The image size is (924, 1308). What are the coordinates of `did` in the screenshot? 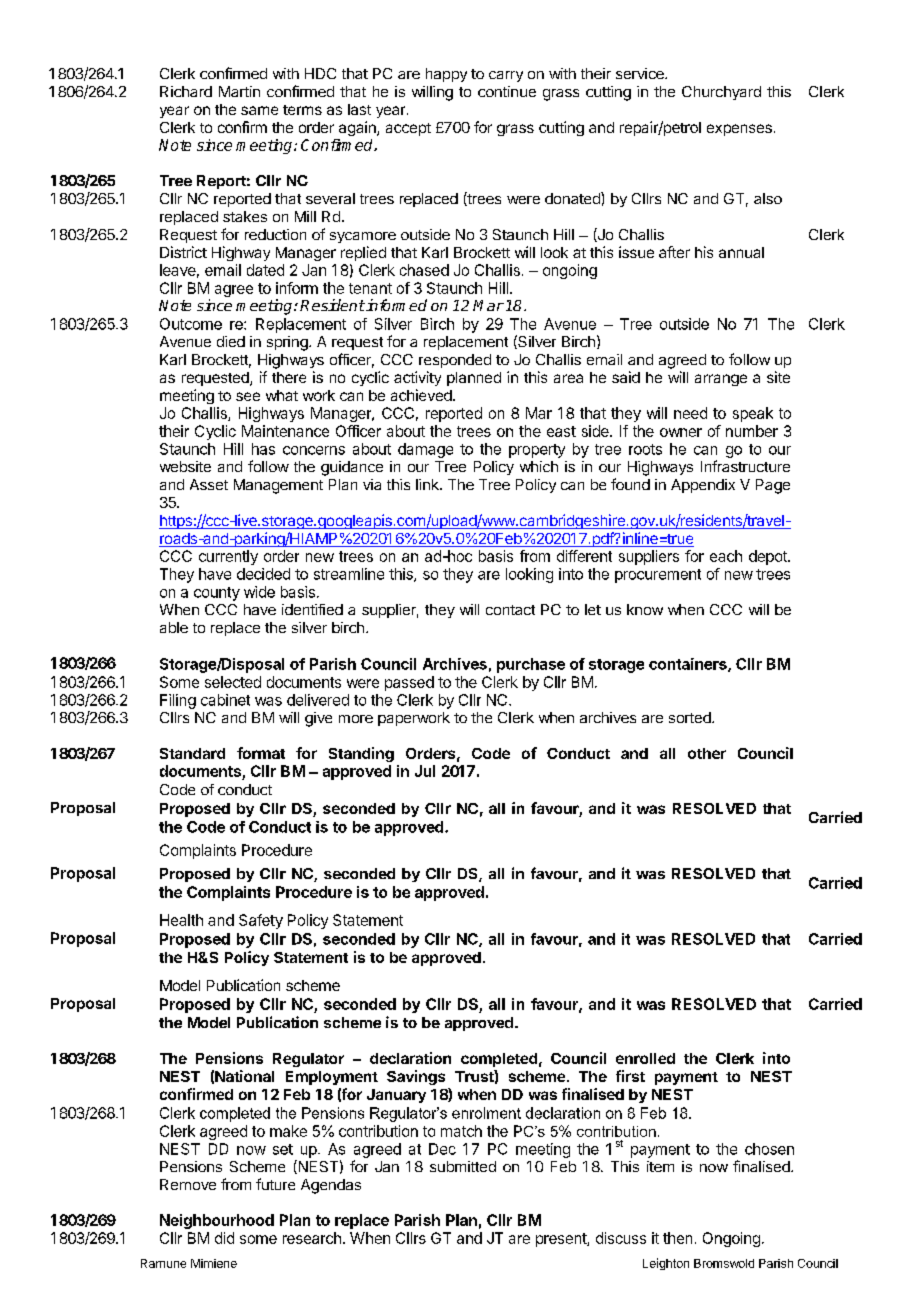 It's located at (224, 1238).
